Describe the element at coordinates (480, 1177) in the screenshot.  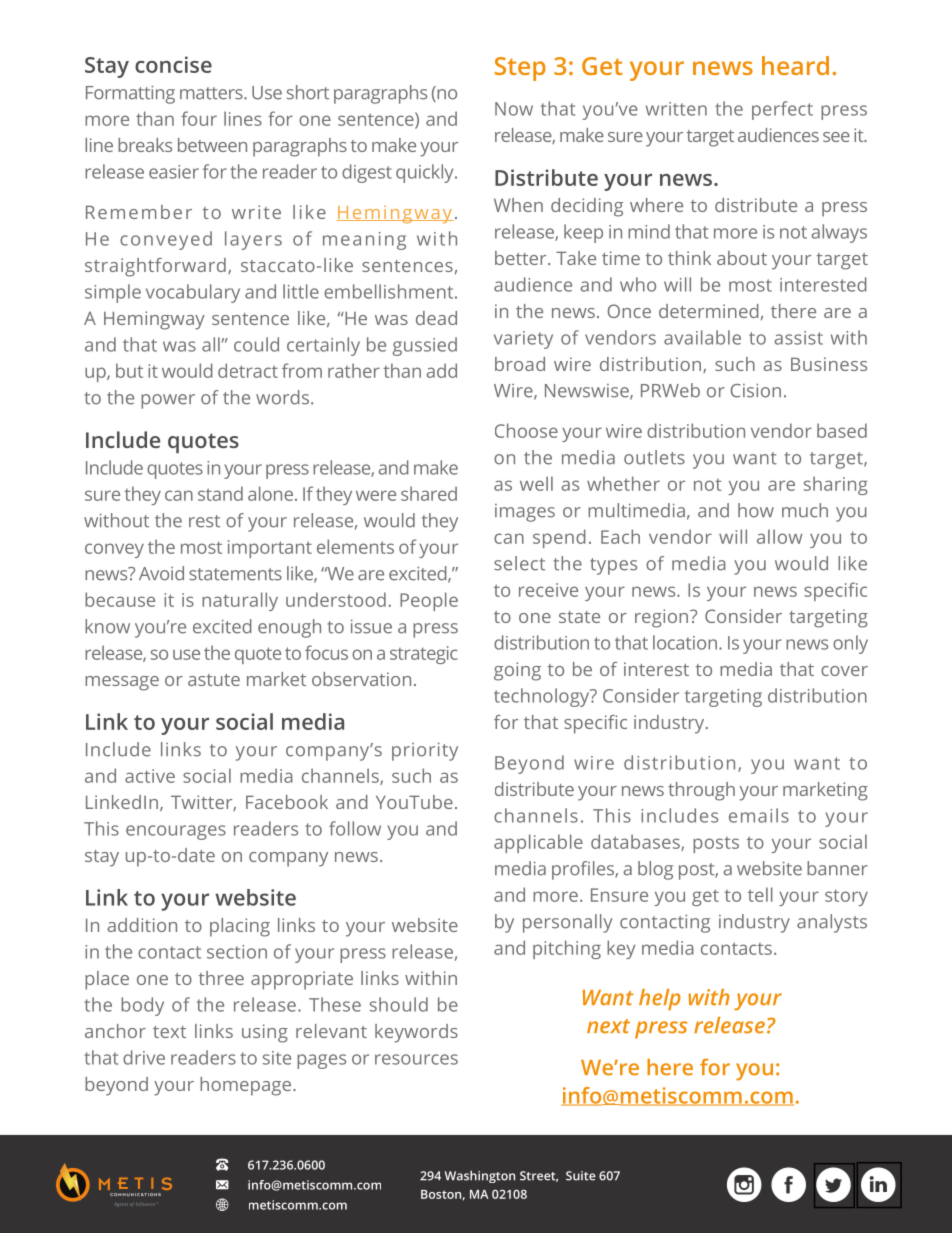
I see `Washington` at that location.
